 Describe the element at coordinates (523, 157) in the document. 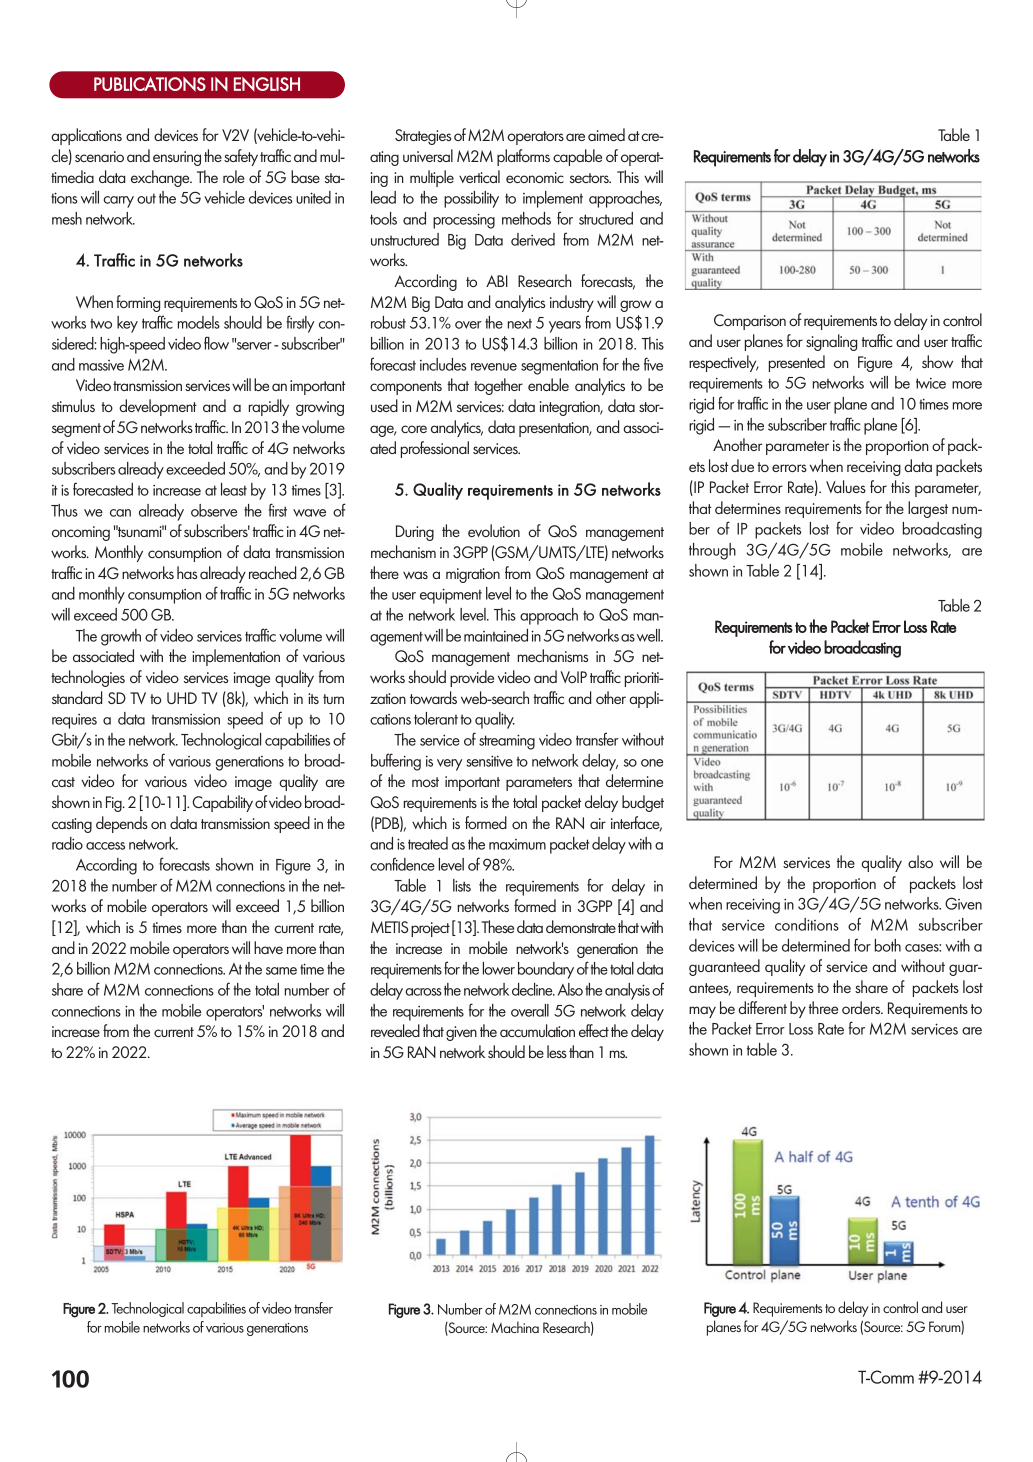

I see `platforms` at that location.
